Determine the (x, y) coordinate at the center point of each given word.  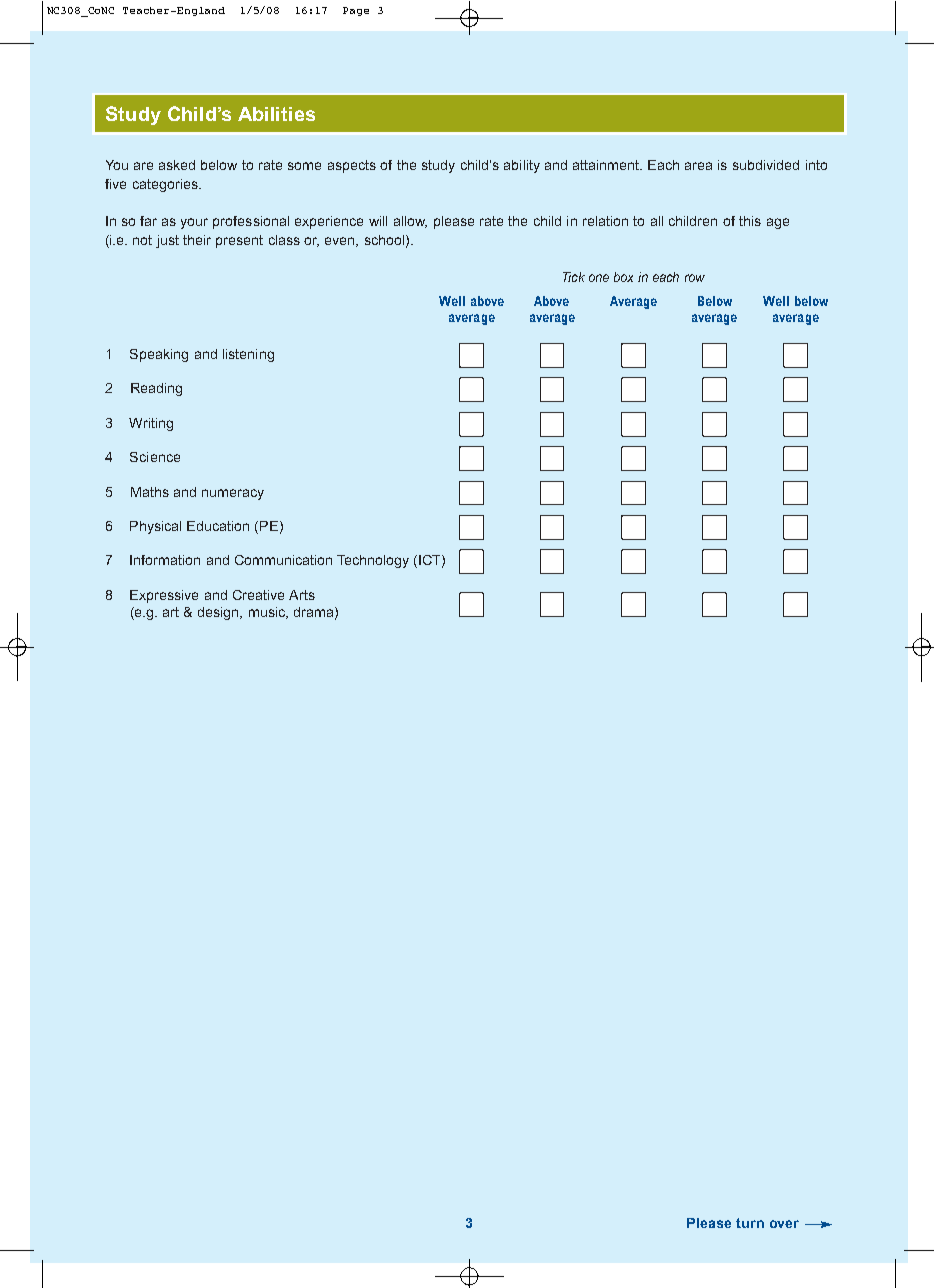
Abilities (276, 114)
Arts (302, 595)
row (695, 278)
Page (356, 11)
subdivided (766, 165)
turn (750, 1223)
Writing (151, 424)
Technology (373, 561)
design (219, 613)
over (784, 1224)
